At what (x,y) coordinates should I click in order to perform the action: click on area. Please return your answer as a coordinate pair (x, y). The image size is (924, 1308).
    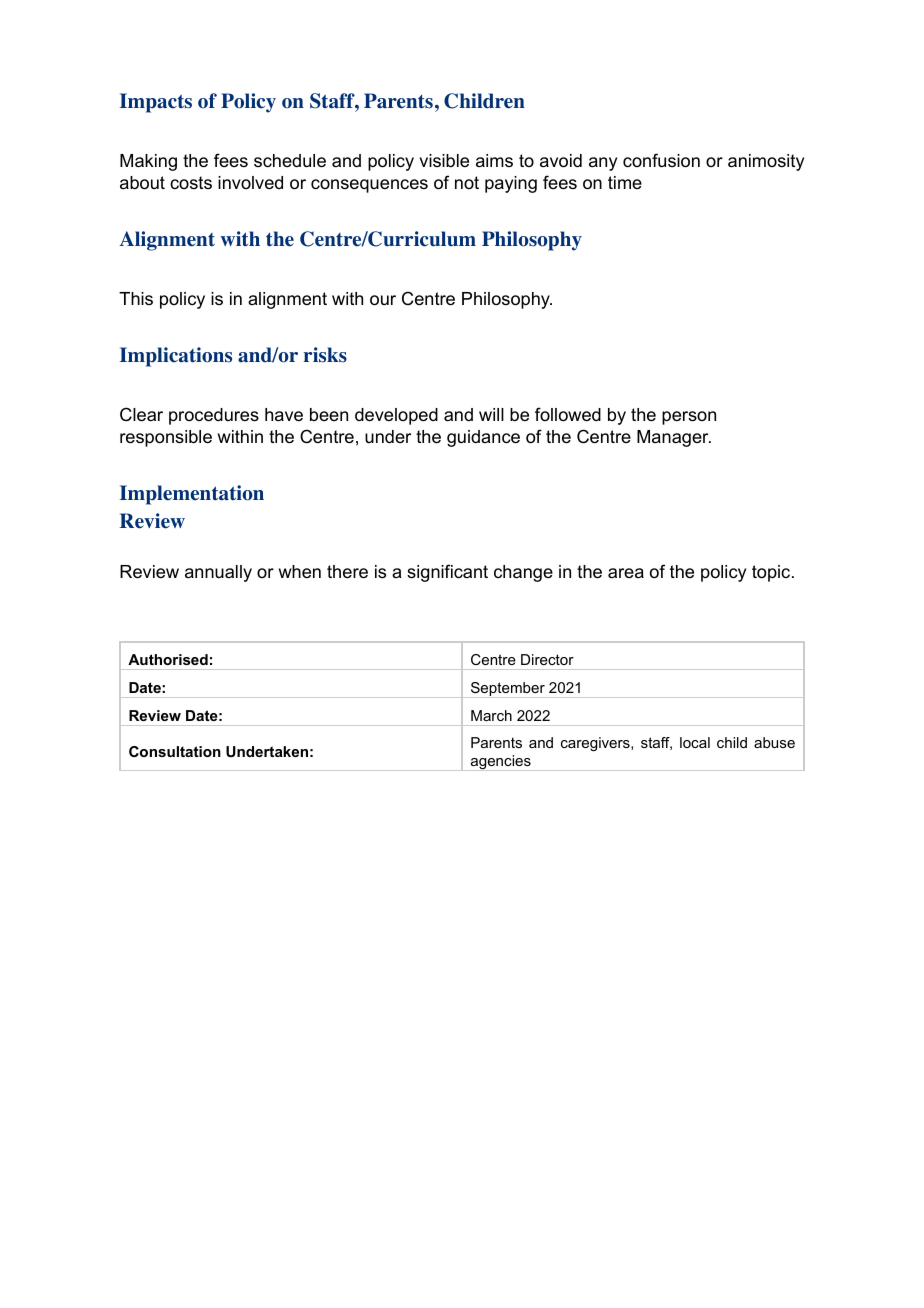
    Looking at the image, I should click on (626, 573).
